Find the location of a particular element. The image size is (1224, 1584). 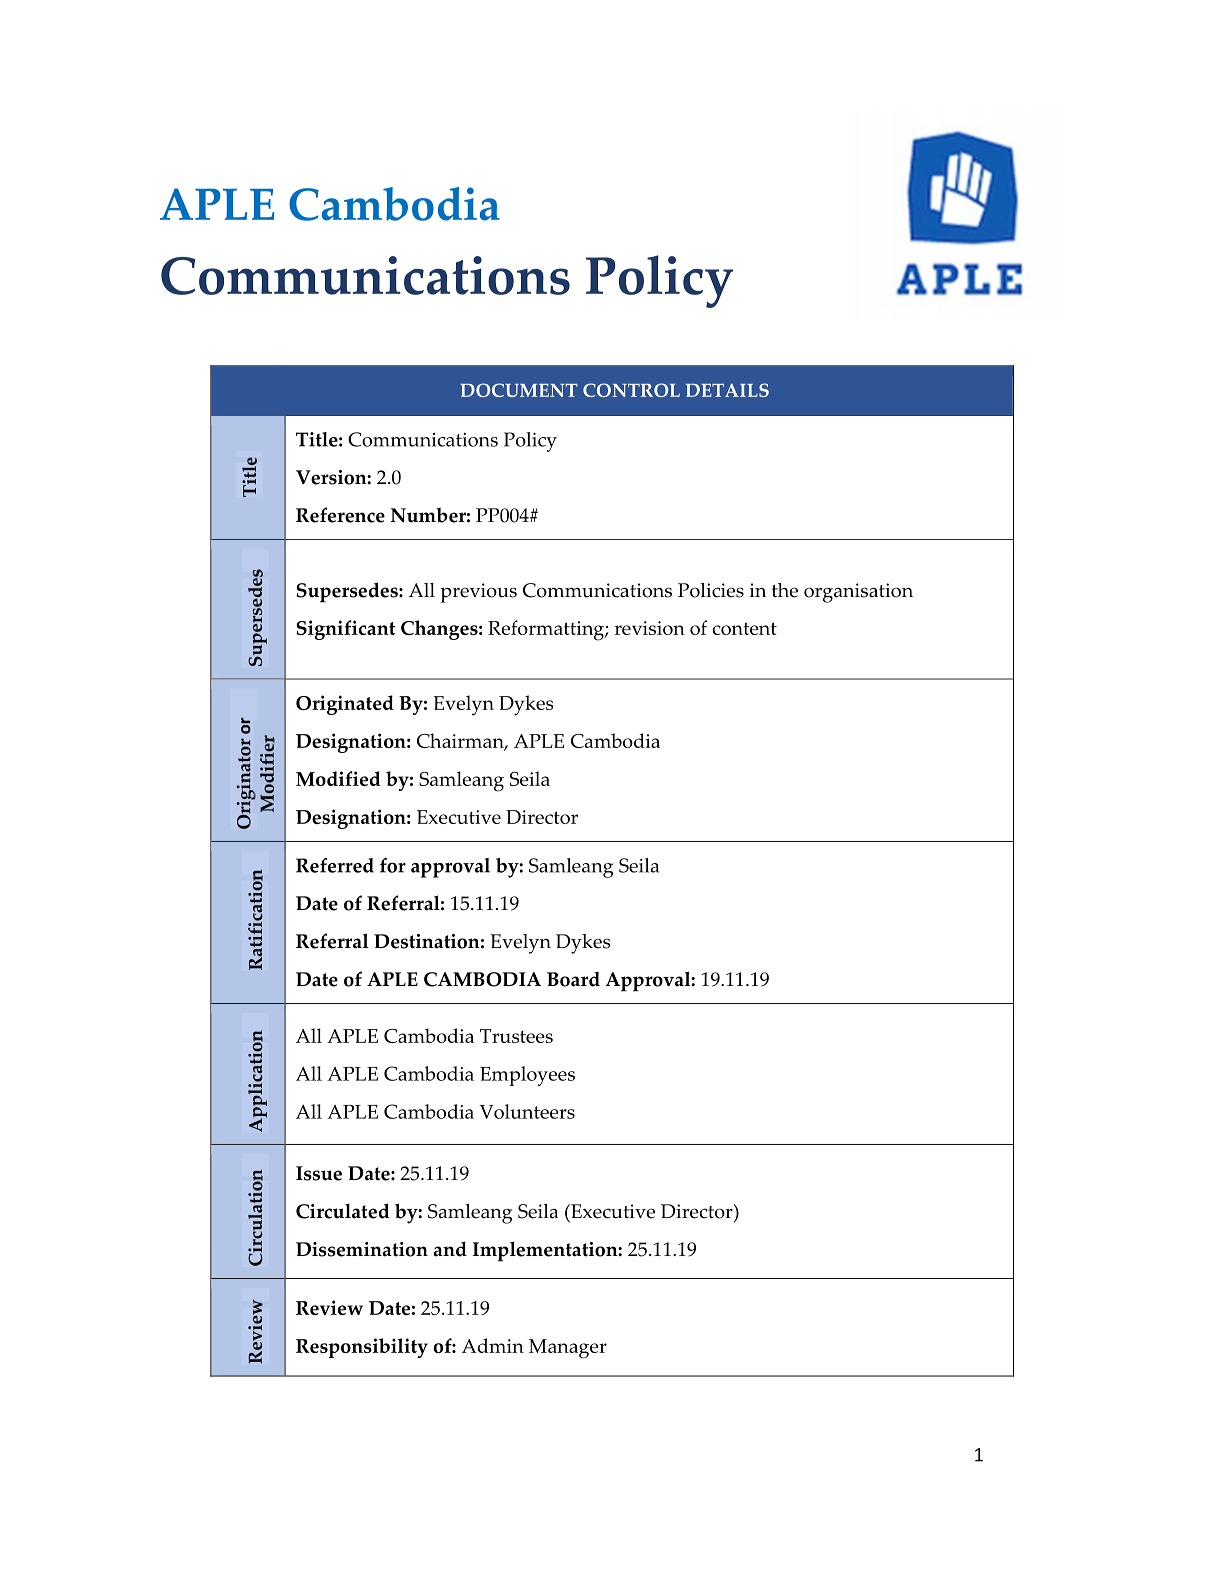

Trustees is located at coordinates (516, 1036).
